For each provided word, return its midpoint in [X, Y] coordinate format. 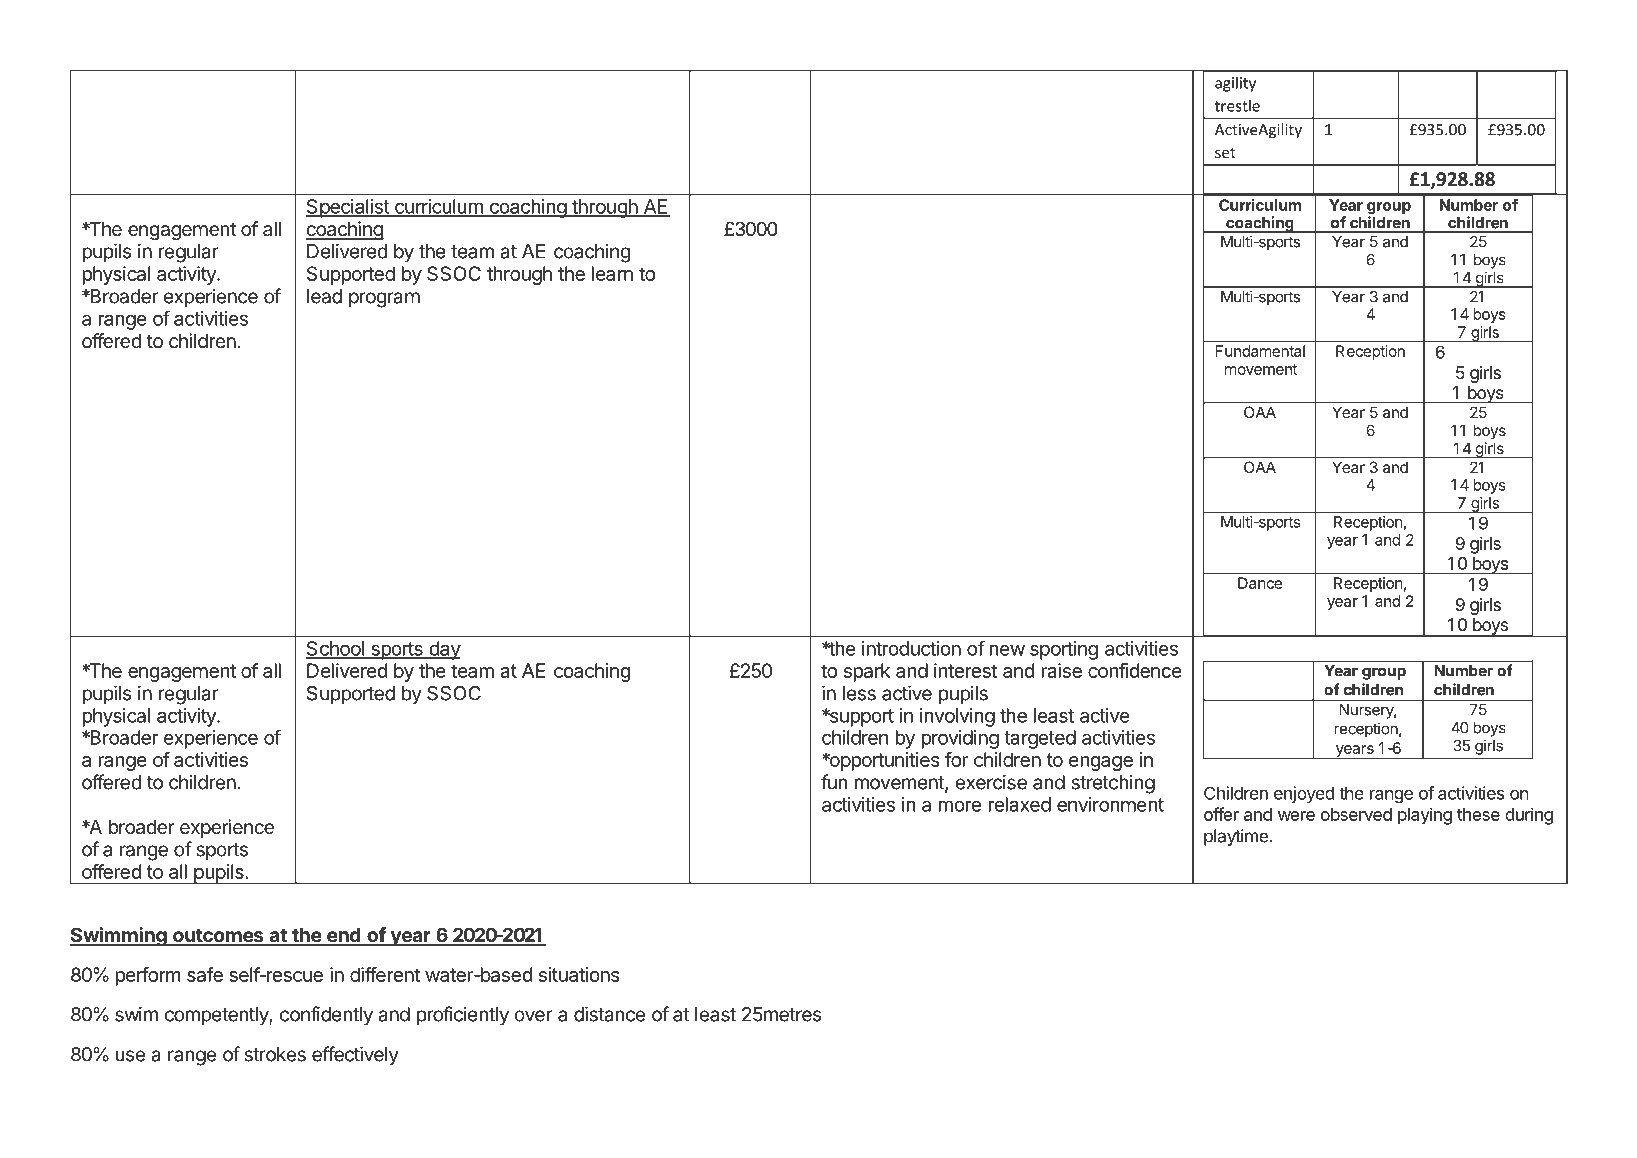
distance [609, 1014]
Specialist [348, 208]
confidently [326, 1016]
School [336, 649]
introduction [911, 648]
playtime [1236, 837]
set [1225, 152]
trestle [1237, 105]
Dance [1260, 583]
